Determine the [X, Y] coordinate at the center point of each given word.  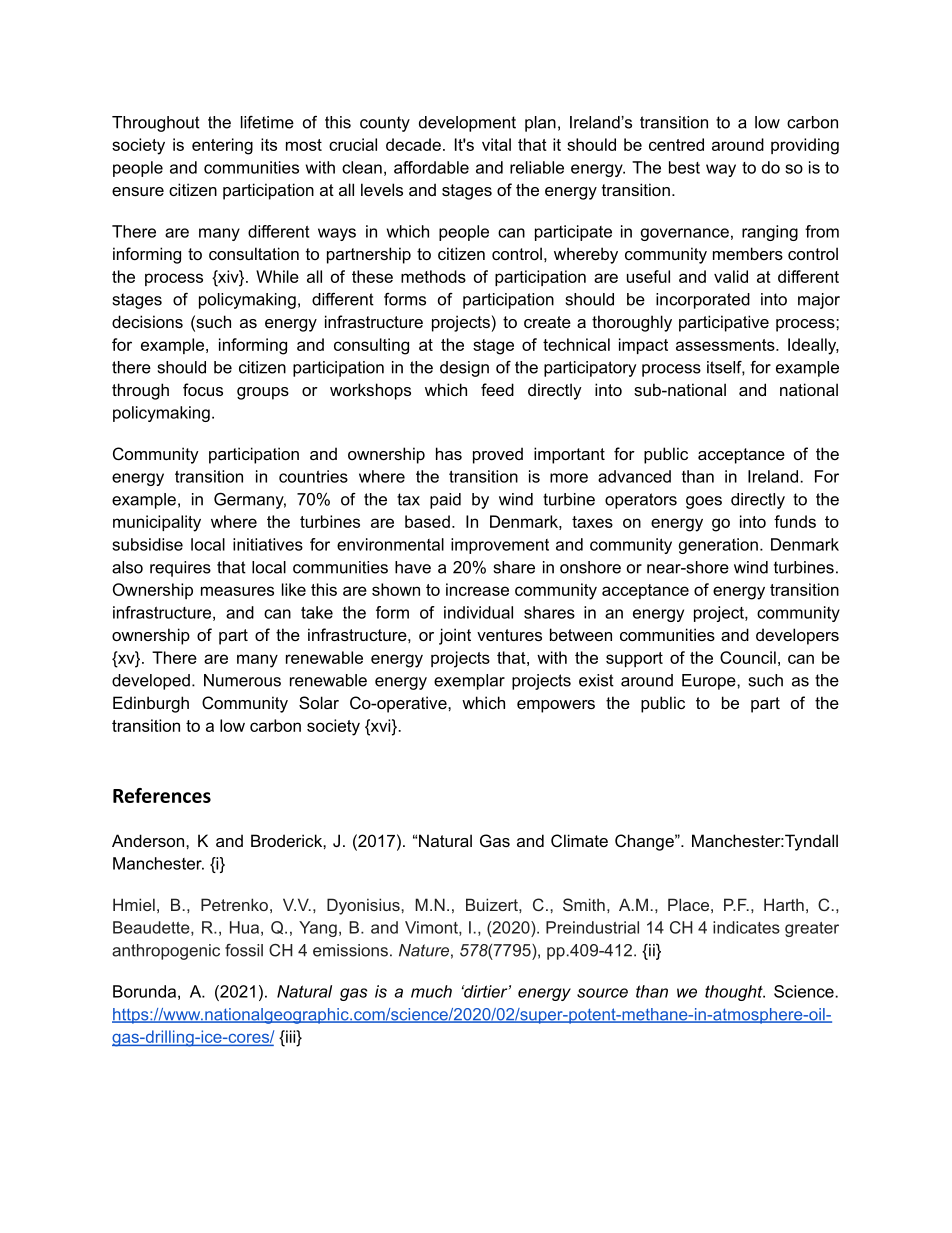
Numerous [242, 680]
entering [222, 146]
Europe [710, 682]
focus [203, 389]
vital [496, 144]
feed [497, 389]
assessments [726, 345]
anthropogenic [166, 952]
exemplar [469, 682]
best [684, 167]
